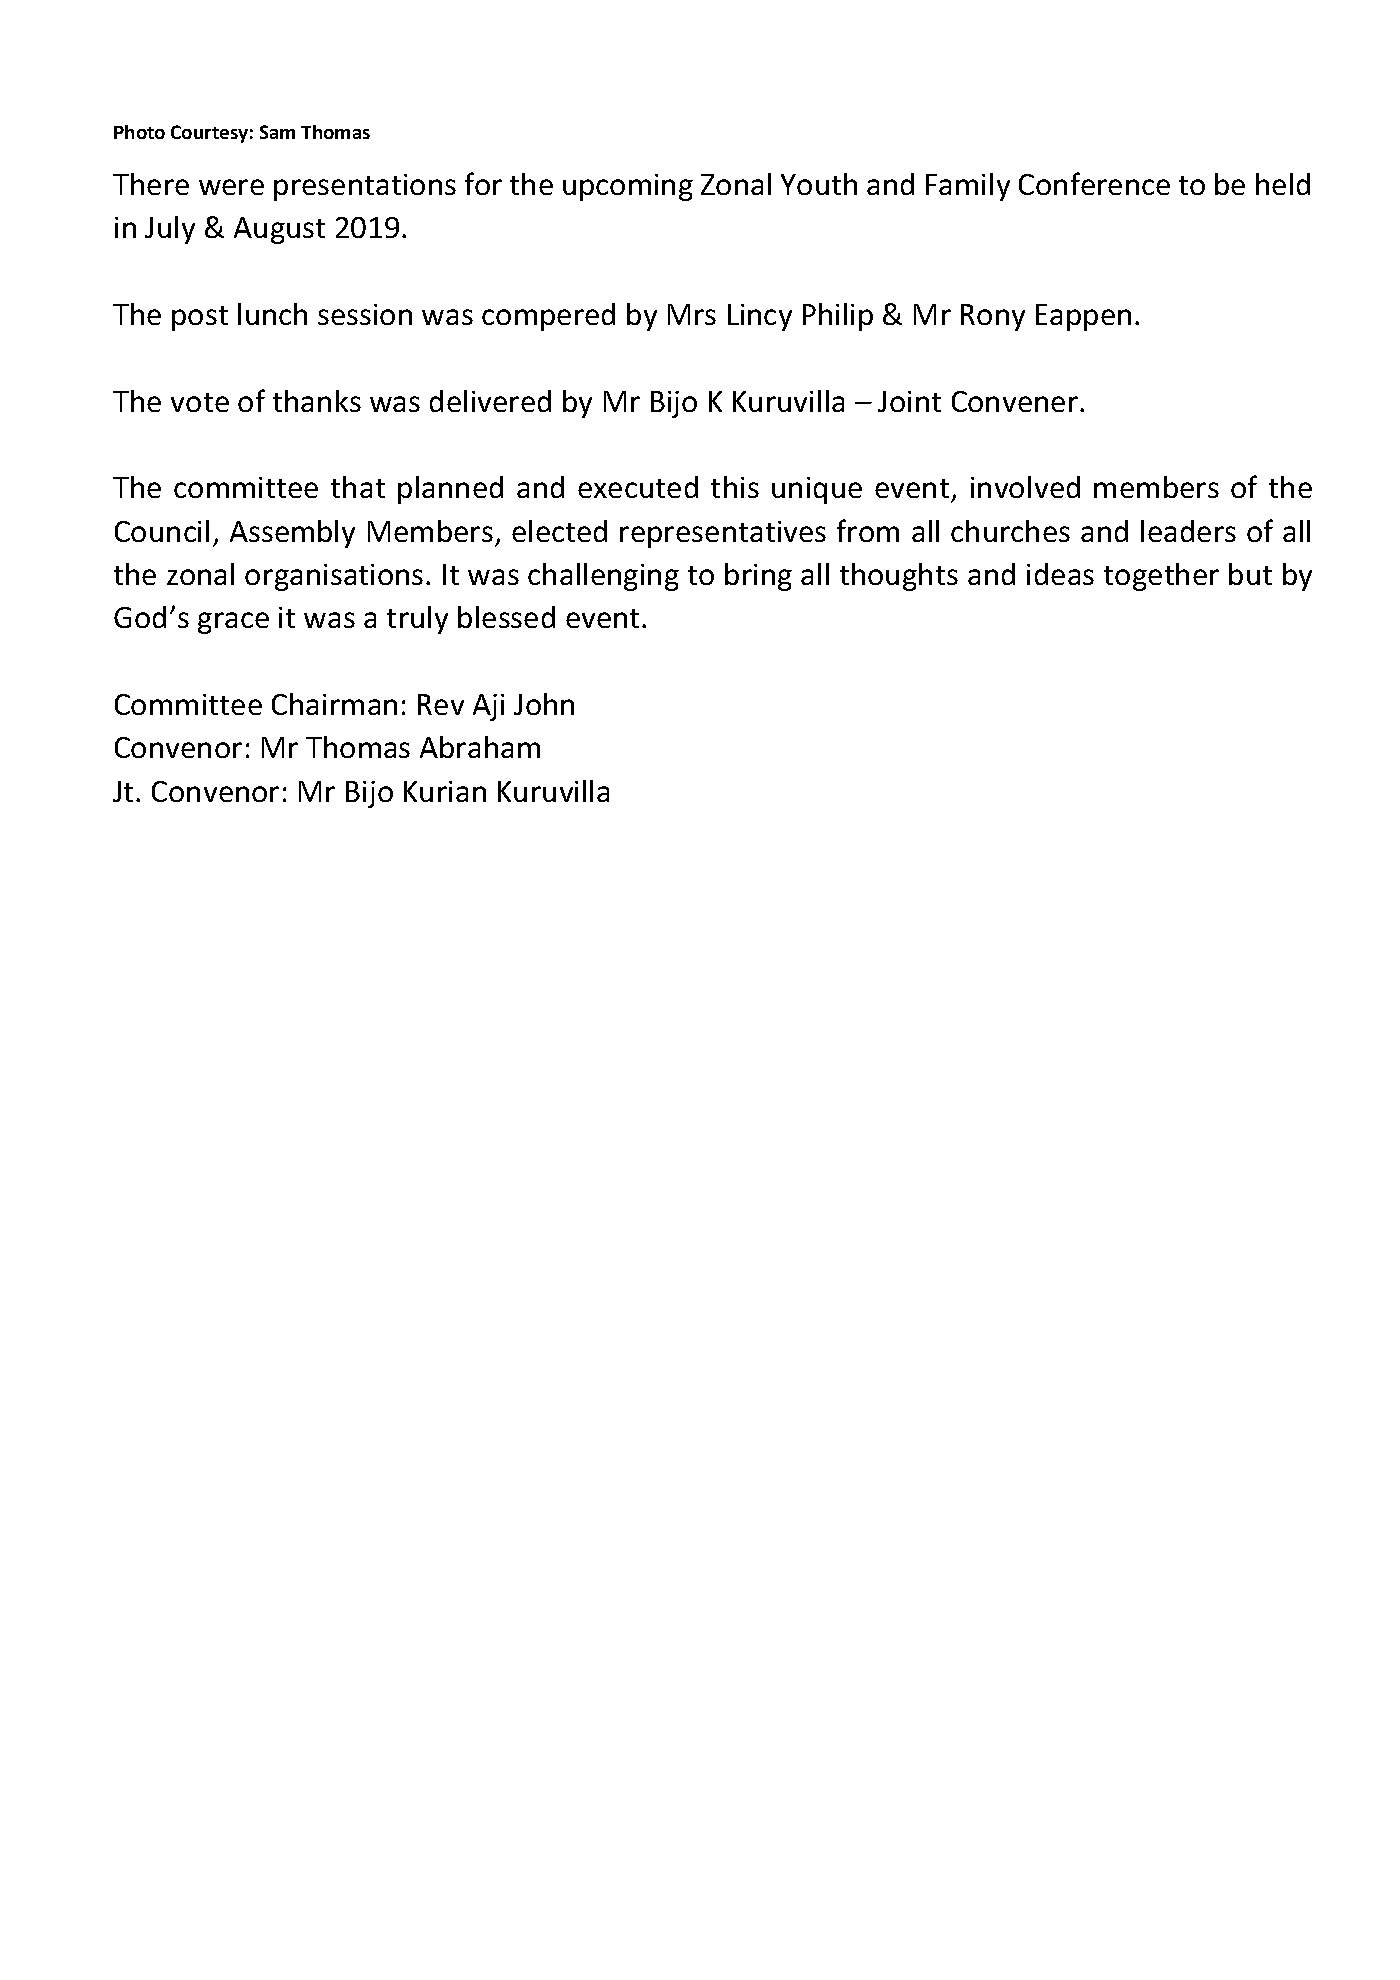 Image resolution: width=1400 pixels, height=1980 pixels. Describe the element at coordinates (1188, 531) in the document. I see `leaders` at that location.
